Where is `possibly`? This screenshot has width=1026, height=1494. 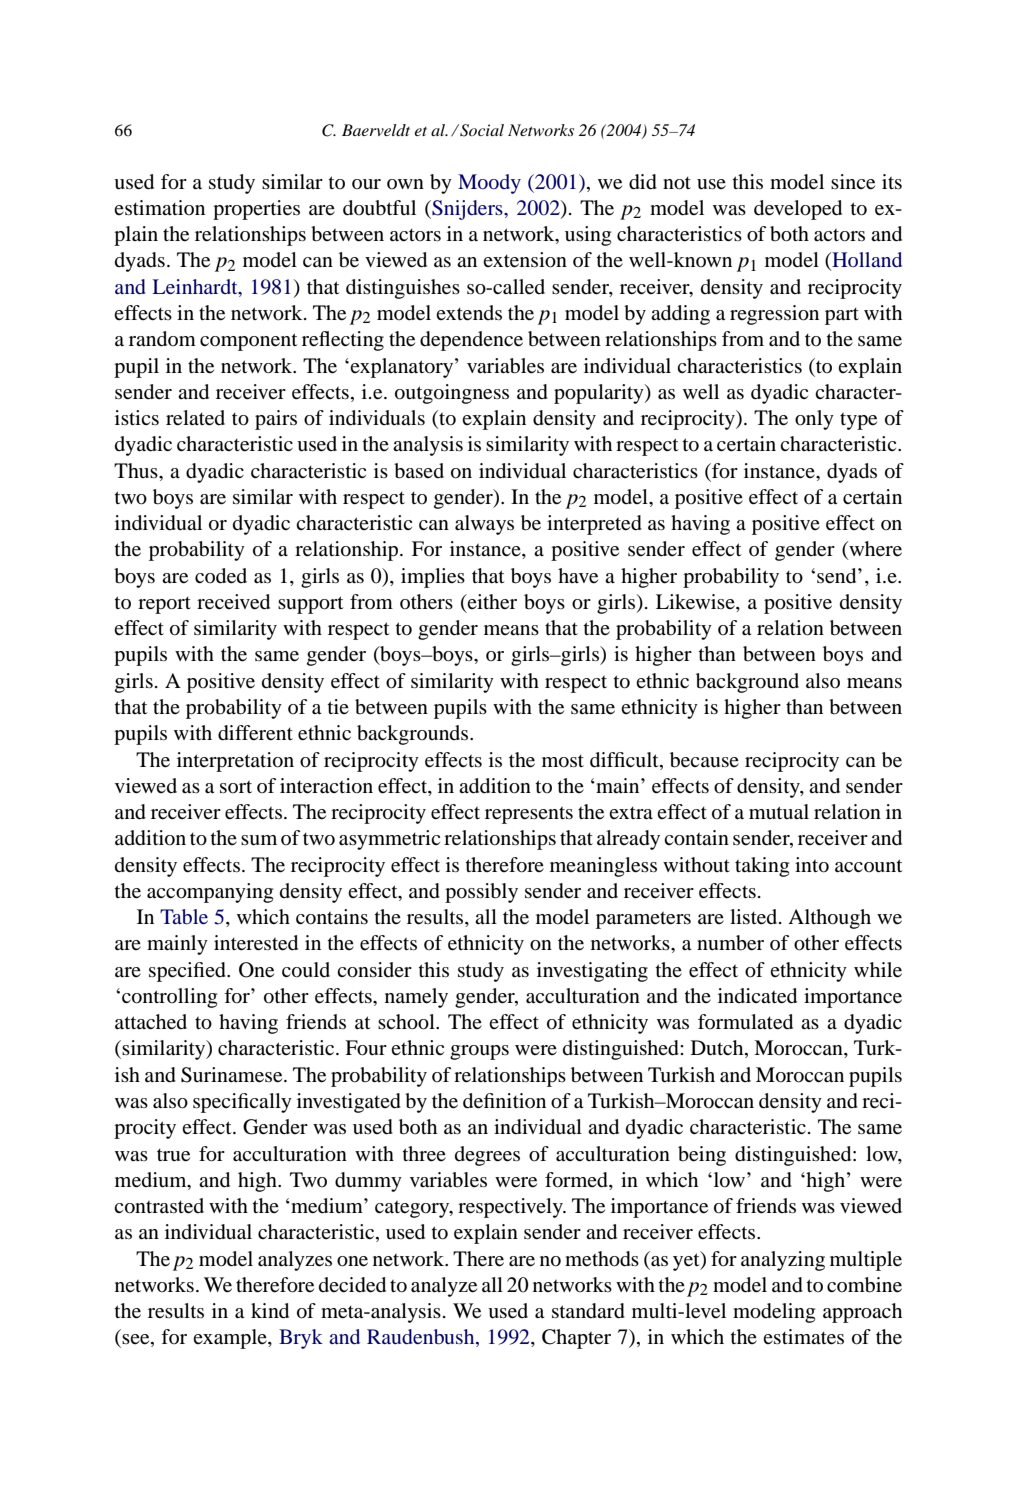
possibly is located at coordinates (481, 893).
